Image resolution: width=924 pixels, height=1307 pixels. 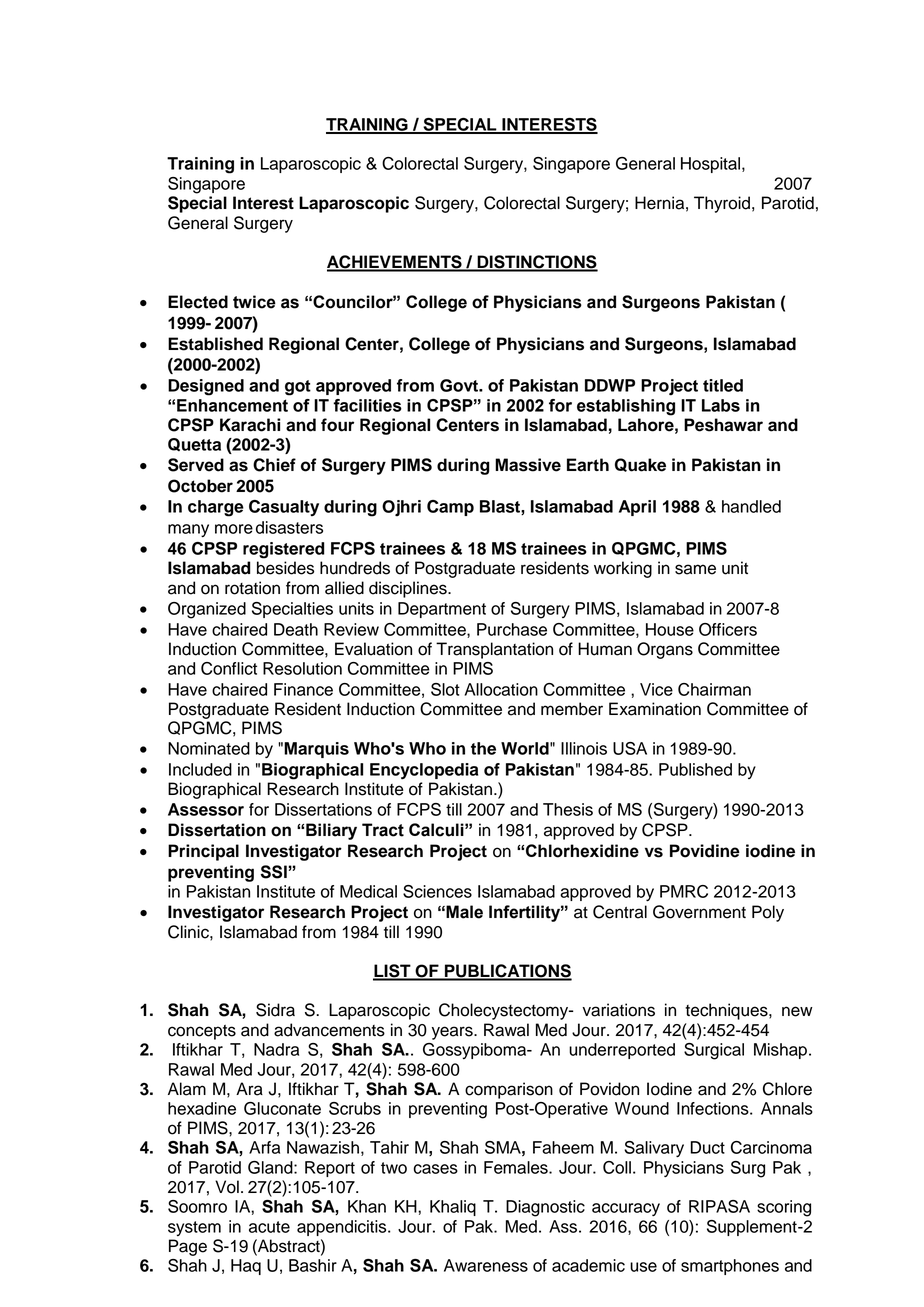 I want to click on Chief, so click(x=274, y=465).
